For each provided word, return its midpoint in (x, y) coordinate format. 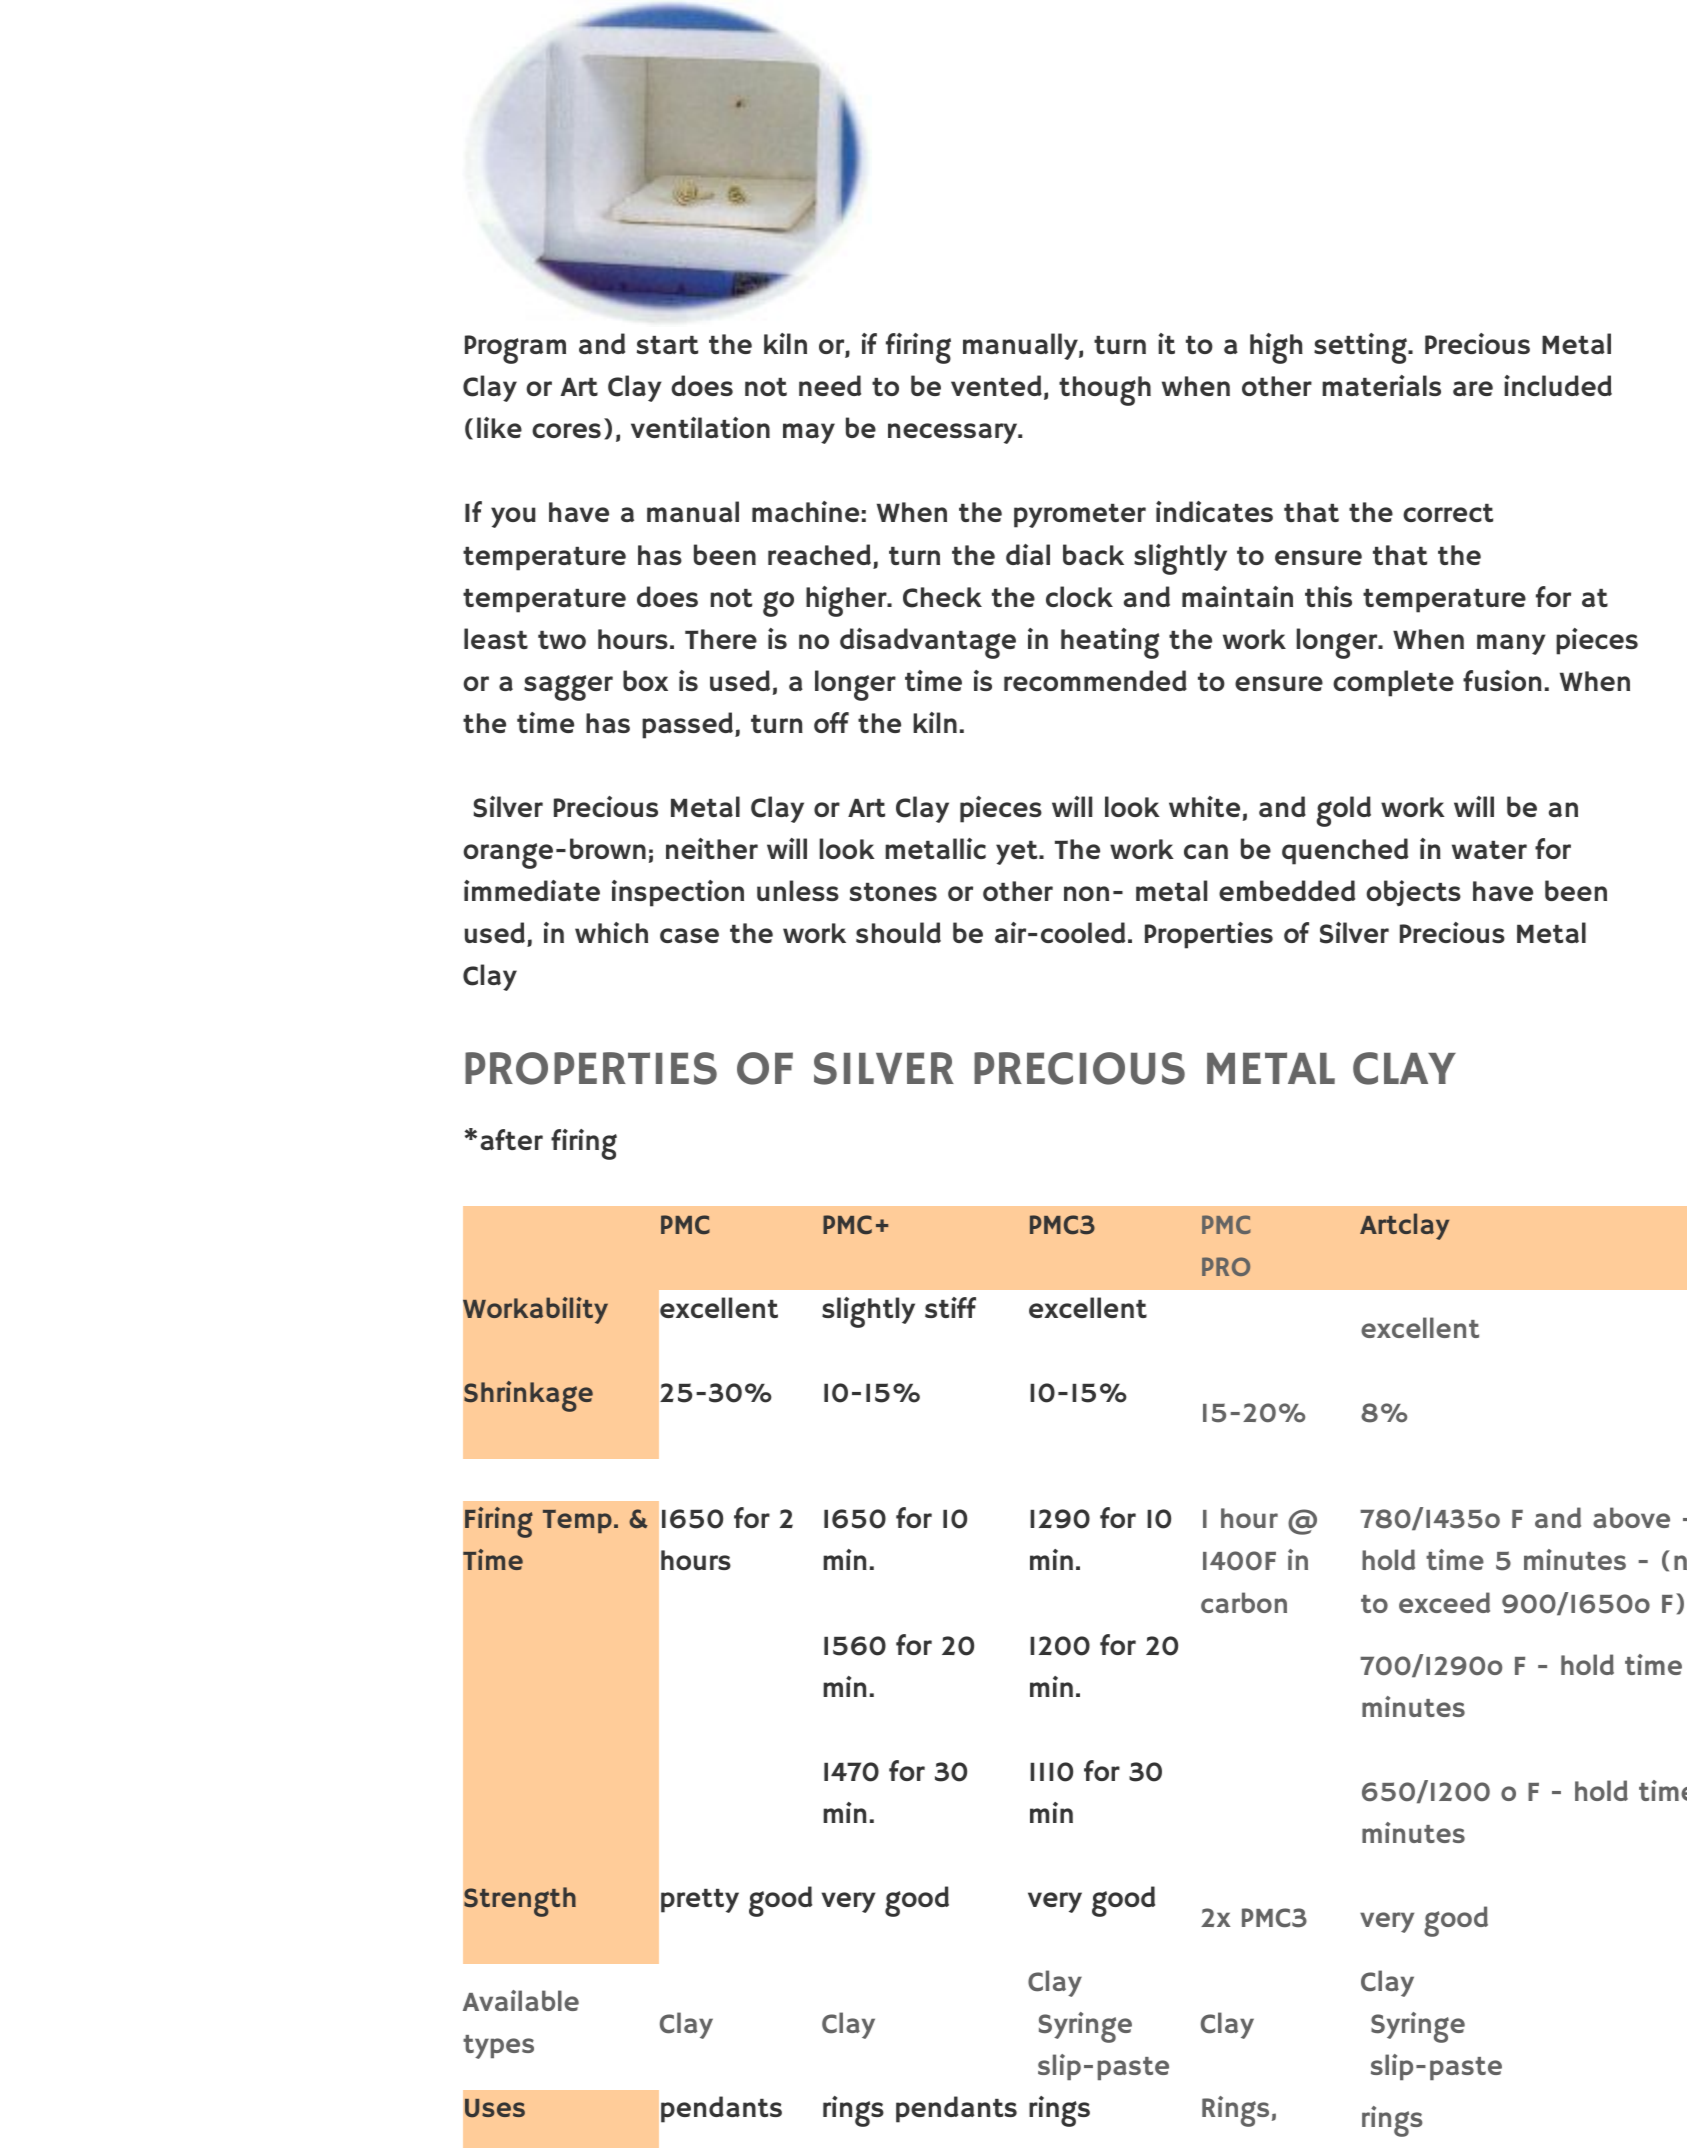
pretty (700, 1901)
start (667, 345)
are (1473, 388)
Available (521, 2000)
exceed (1444, 1602)
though (1105, 391)
